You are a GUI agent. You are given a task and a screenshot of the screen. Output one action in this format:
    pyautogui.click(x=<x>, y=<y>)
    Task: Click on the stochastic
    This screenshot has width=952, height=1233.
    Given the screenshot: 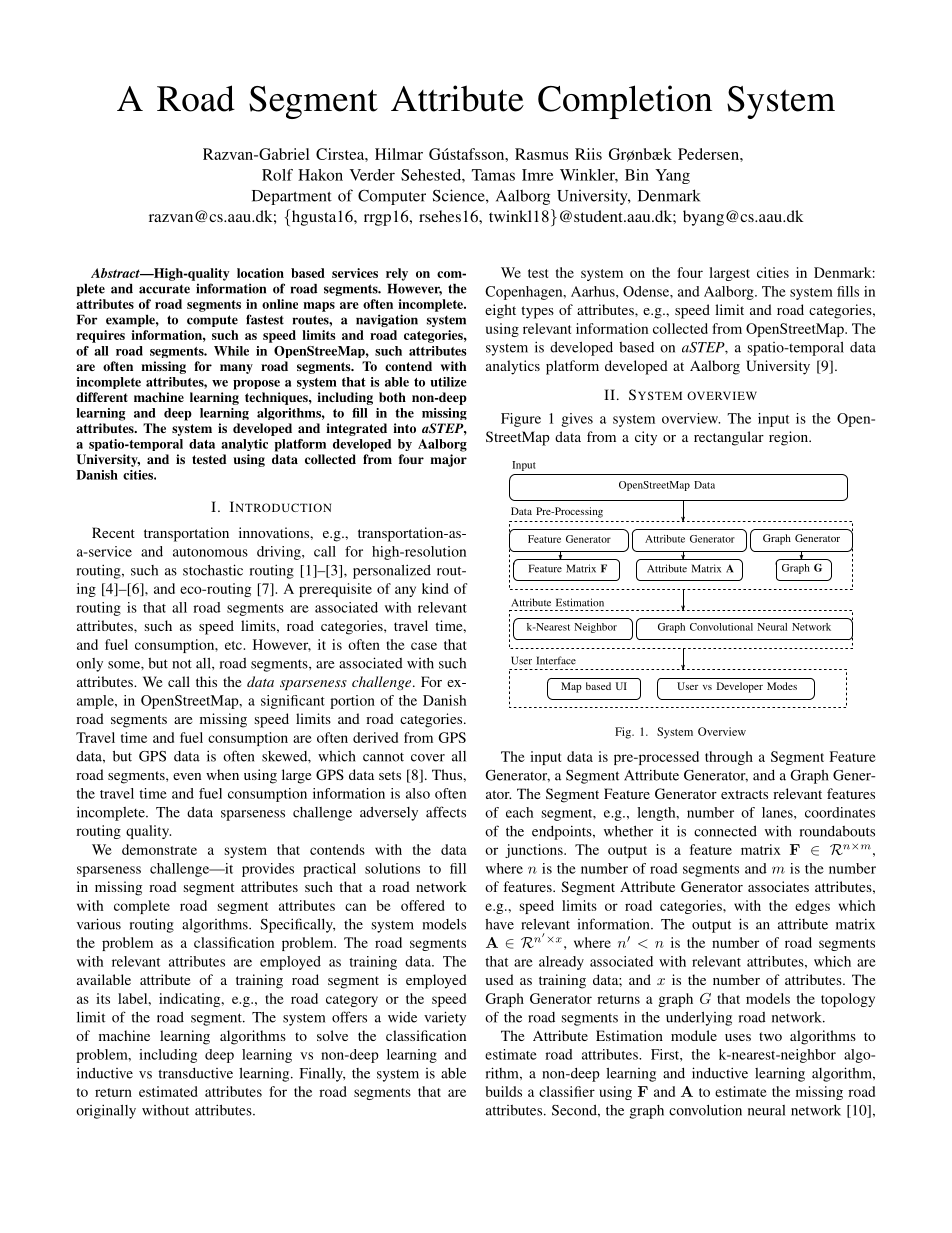 What is the action you would take?
    pyautogui.click(x=213, y=570)
